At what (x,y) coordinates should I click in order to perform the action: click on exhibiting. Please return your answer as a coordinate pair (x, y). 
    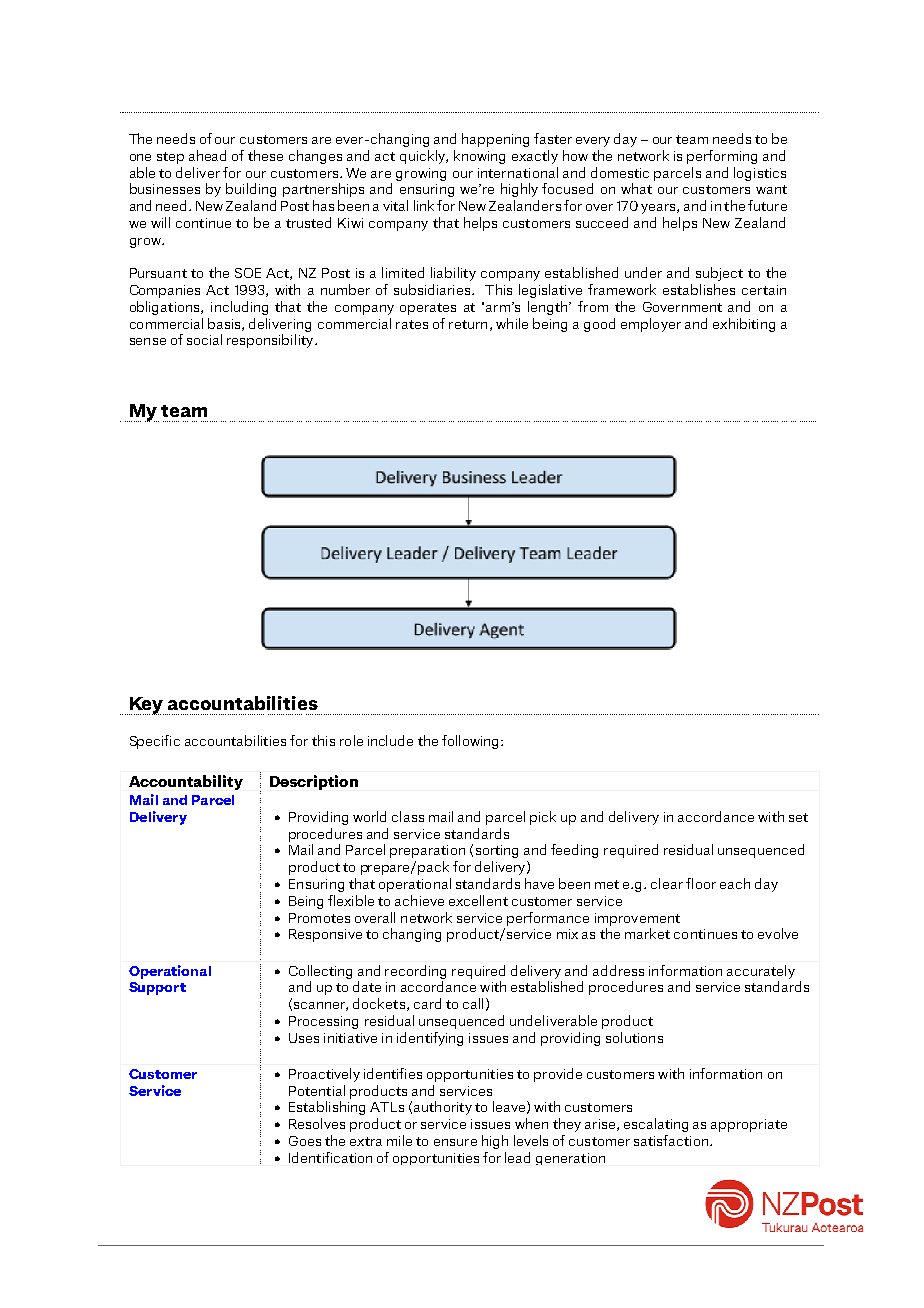
    Looking at the image, I should click on (744, 325).
